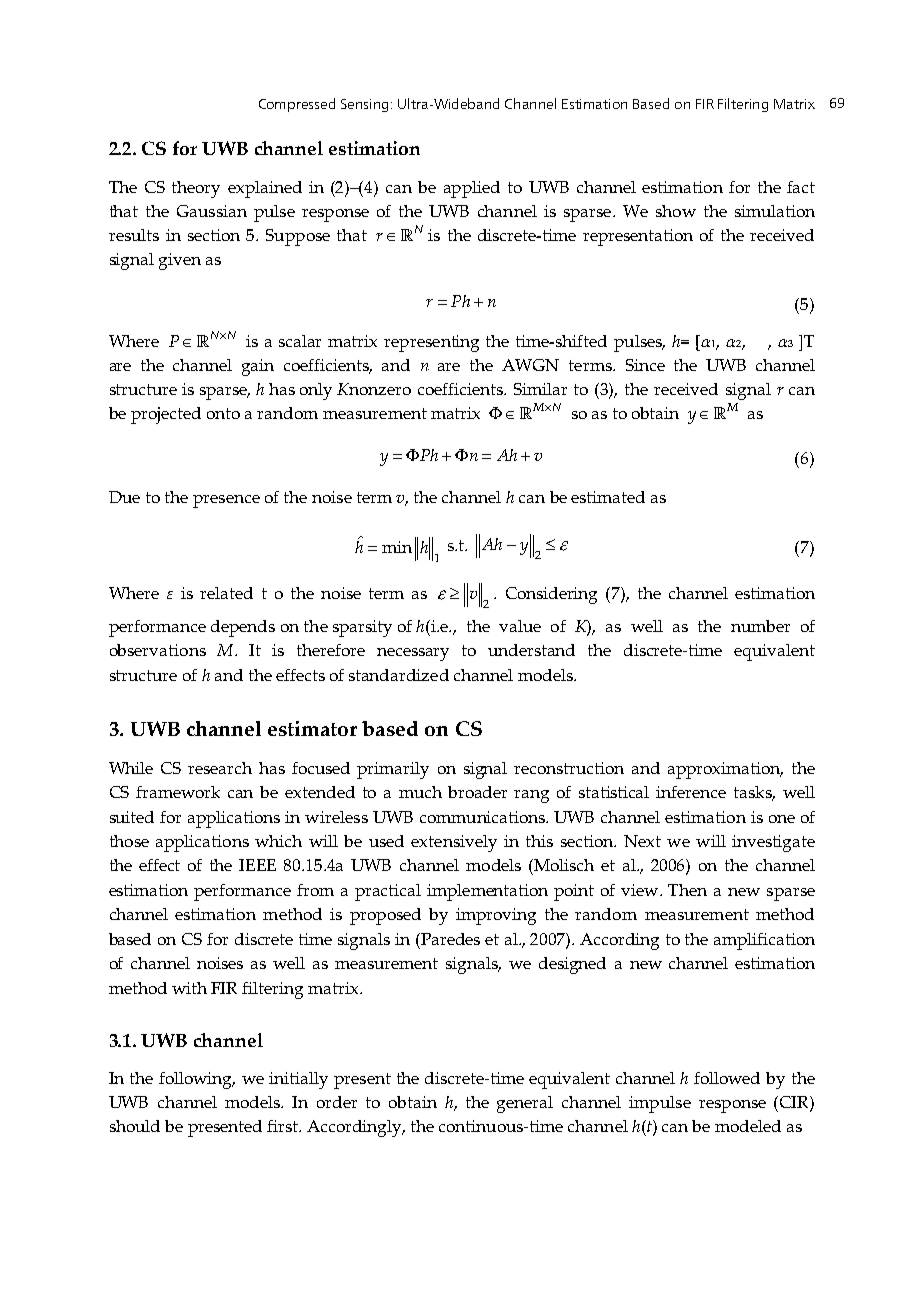 The image size is (924, 1304). Describe the element at coordinates (197, 1080) in the page. I see `following` at that location.
